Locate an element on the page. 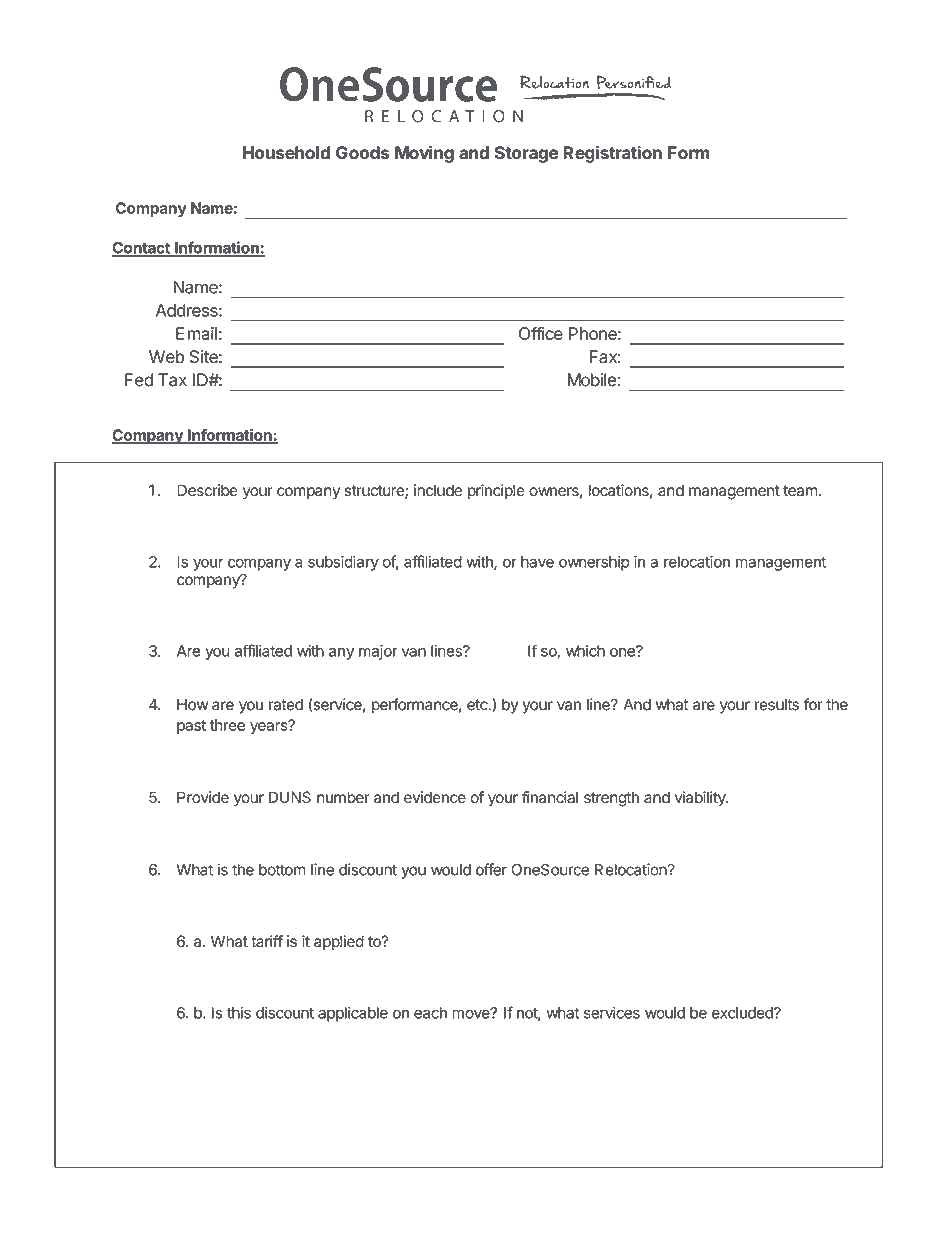 This image has height=1233, width=952. Moving is located at coordinates (424, 154).
